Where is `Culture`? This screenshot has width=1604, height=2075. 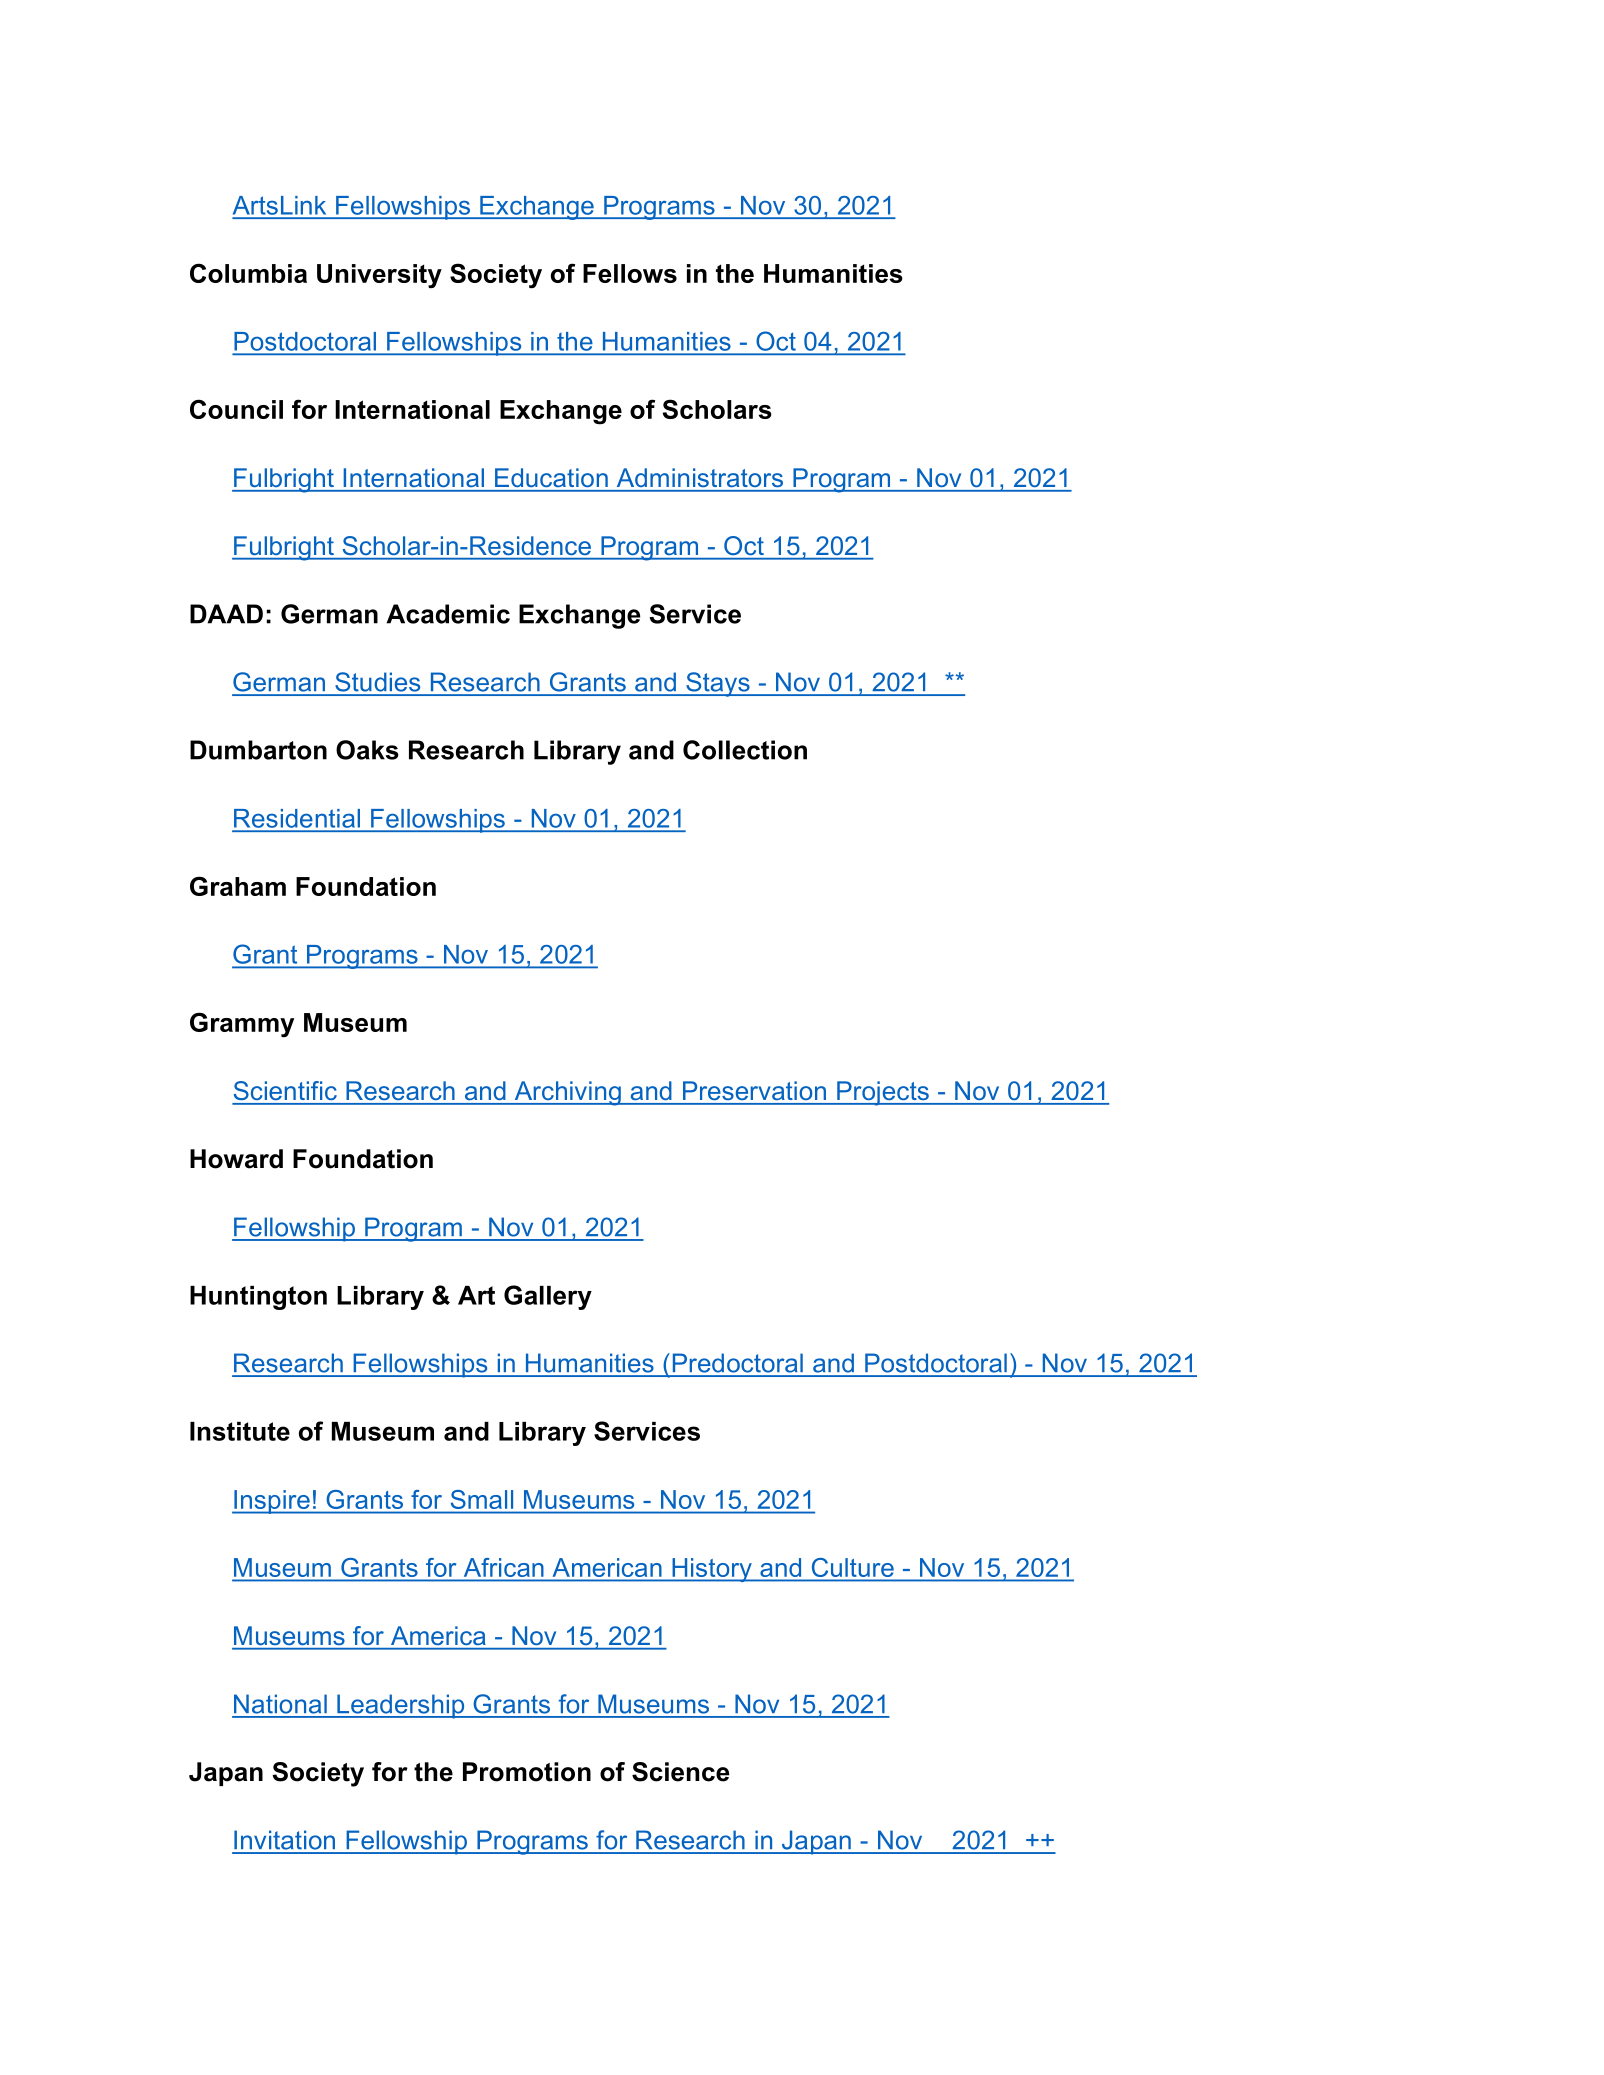
Culture is located at coordinates (853, 1567).
